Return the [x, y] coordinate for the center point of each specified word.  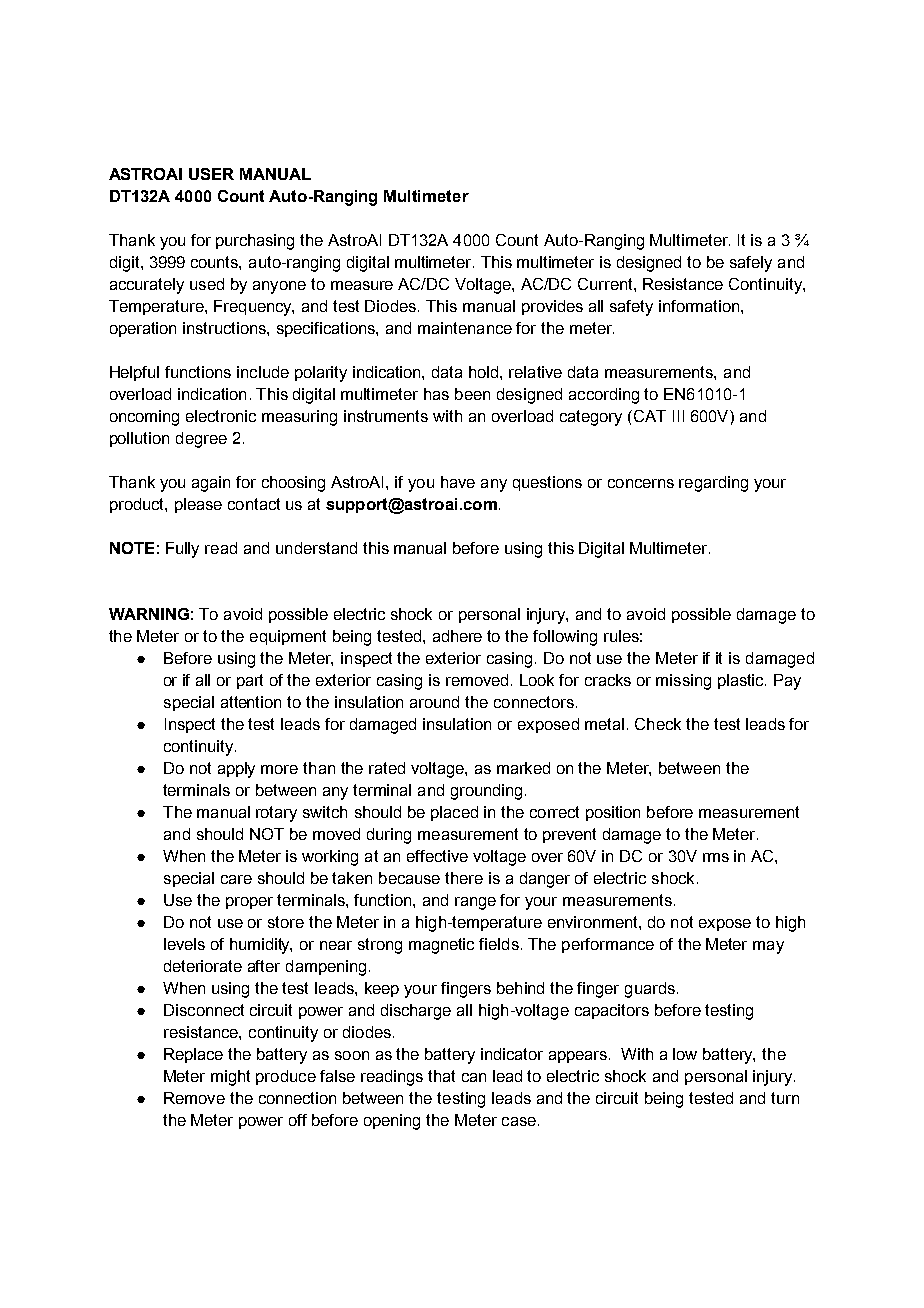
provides [552, 307]
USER [211, 174]
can [474, 1077]
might [230, 1078]
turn [785, 1098]
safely [751, 264]
